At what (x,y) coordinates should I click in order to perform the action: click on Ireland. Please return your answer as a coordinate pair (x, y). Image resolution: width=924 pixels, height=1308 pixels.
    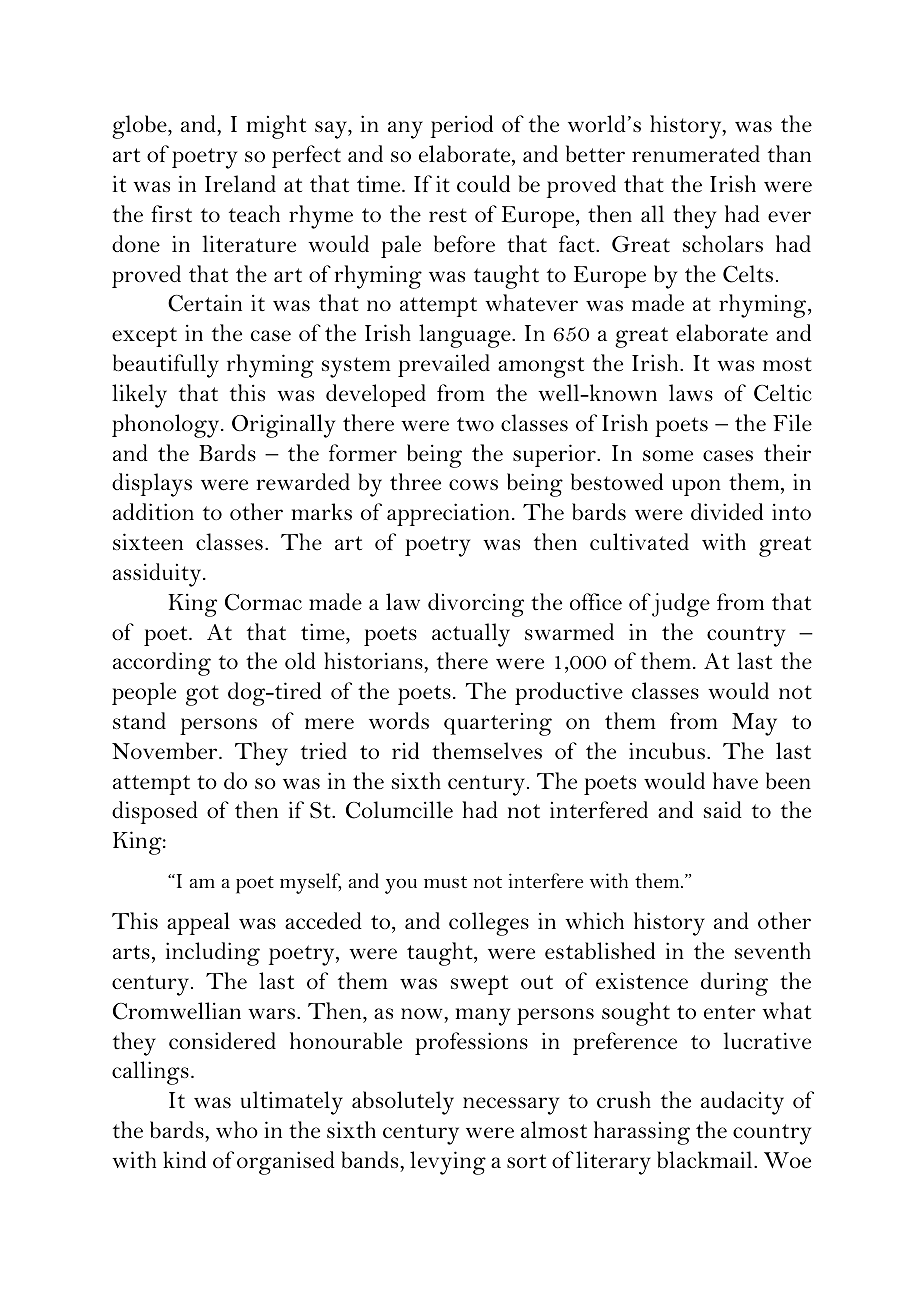
    Looking at the image, I should click on (240, 184).
